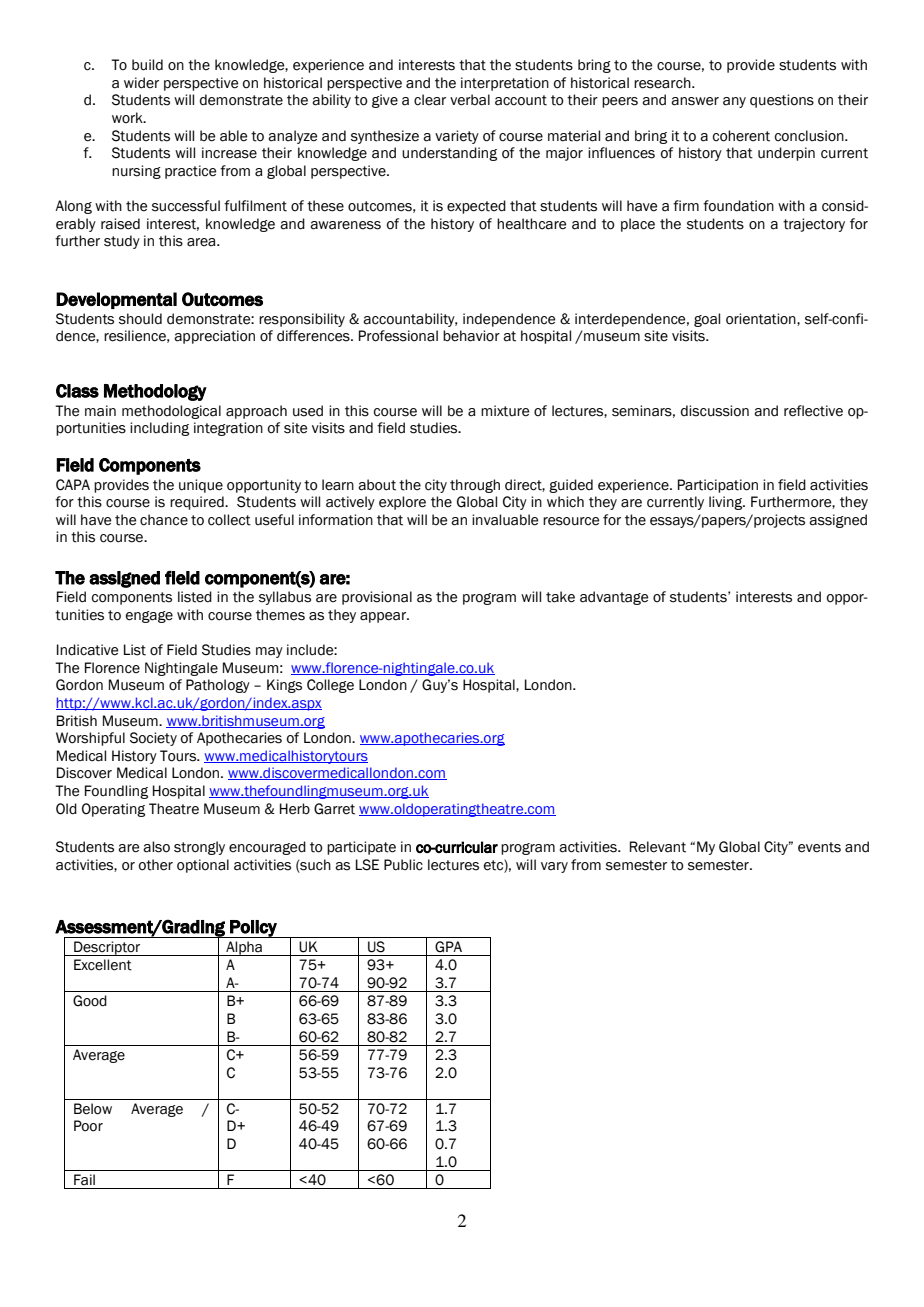 The height and width of the page is (1307, 924). What do you see at coordinates (403, 865) in the page?
I see `Public` at bounding box center [403, 865].
